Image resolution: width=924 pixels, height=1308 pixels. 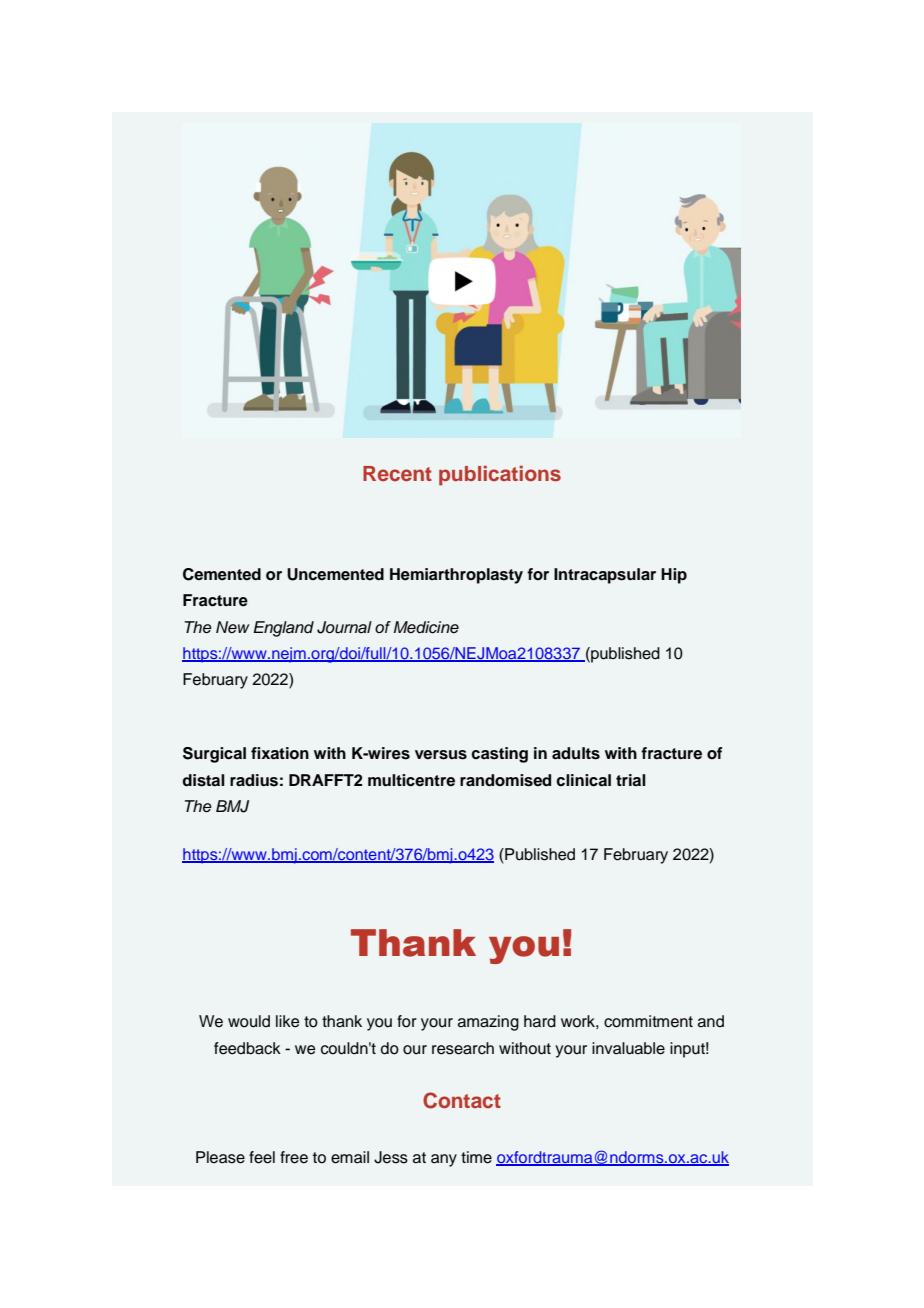 I want to click on Hip, so click(x=674, y=576).
